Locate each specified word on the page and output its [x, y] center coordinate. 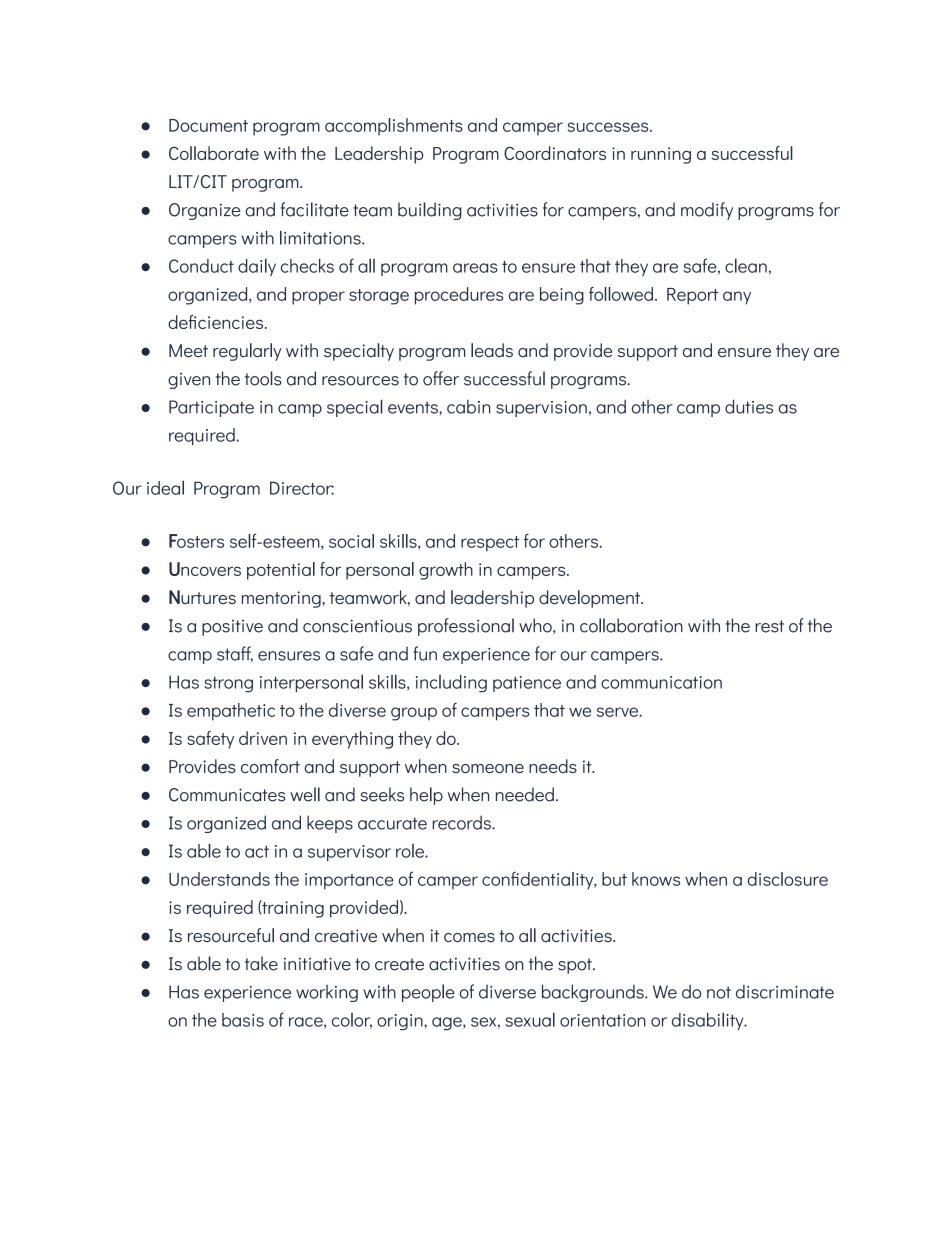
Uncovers [205, 569]
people [428, 993]
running [661, 155]
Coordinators [555, 153]
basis [243, 1020]
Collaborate [214, 153]
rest [769, 626]
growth [446, 571]
